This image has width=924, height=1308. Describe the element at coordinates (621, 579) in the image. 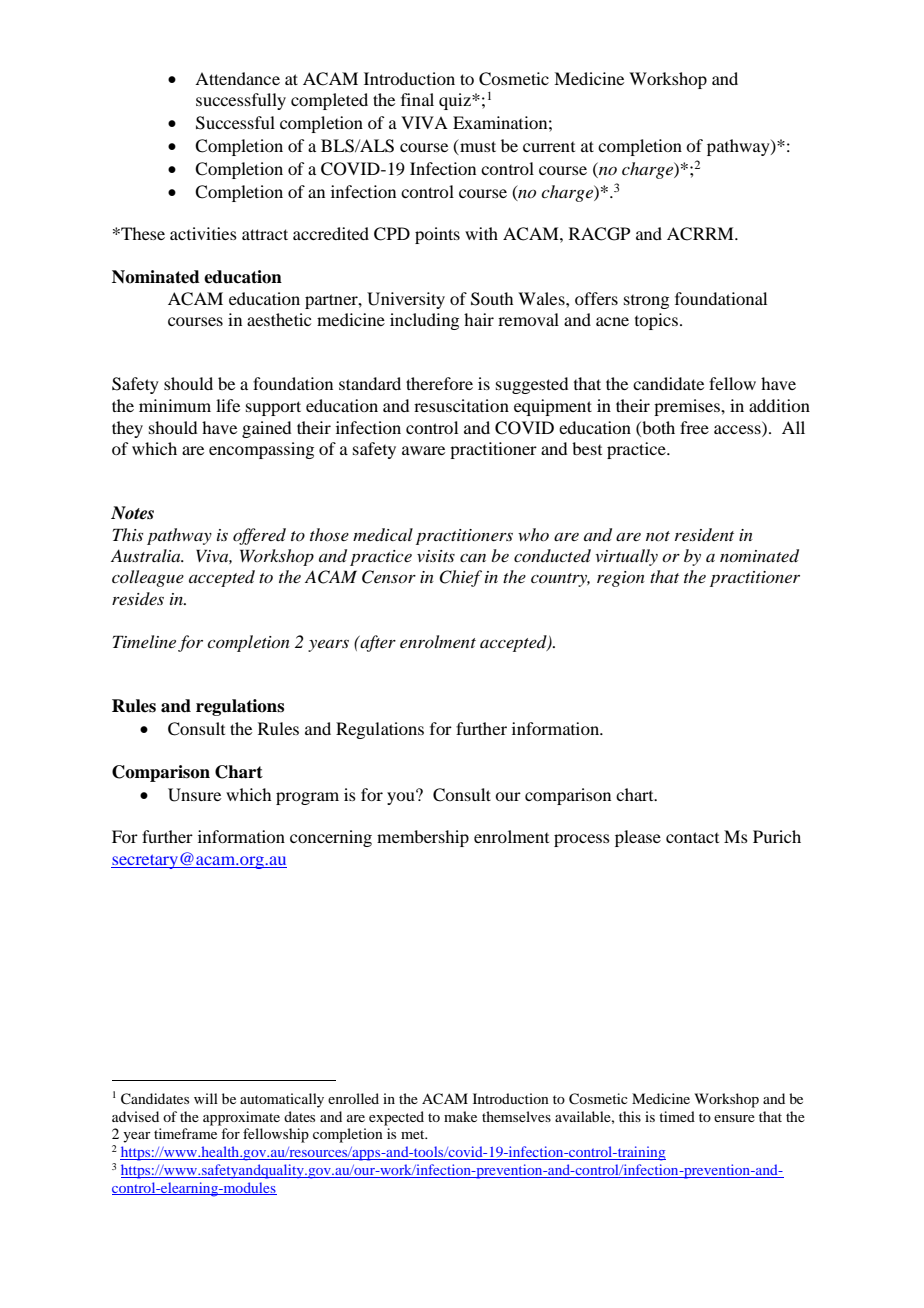

I see `region` at that location.
